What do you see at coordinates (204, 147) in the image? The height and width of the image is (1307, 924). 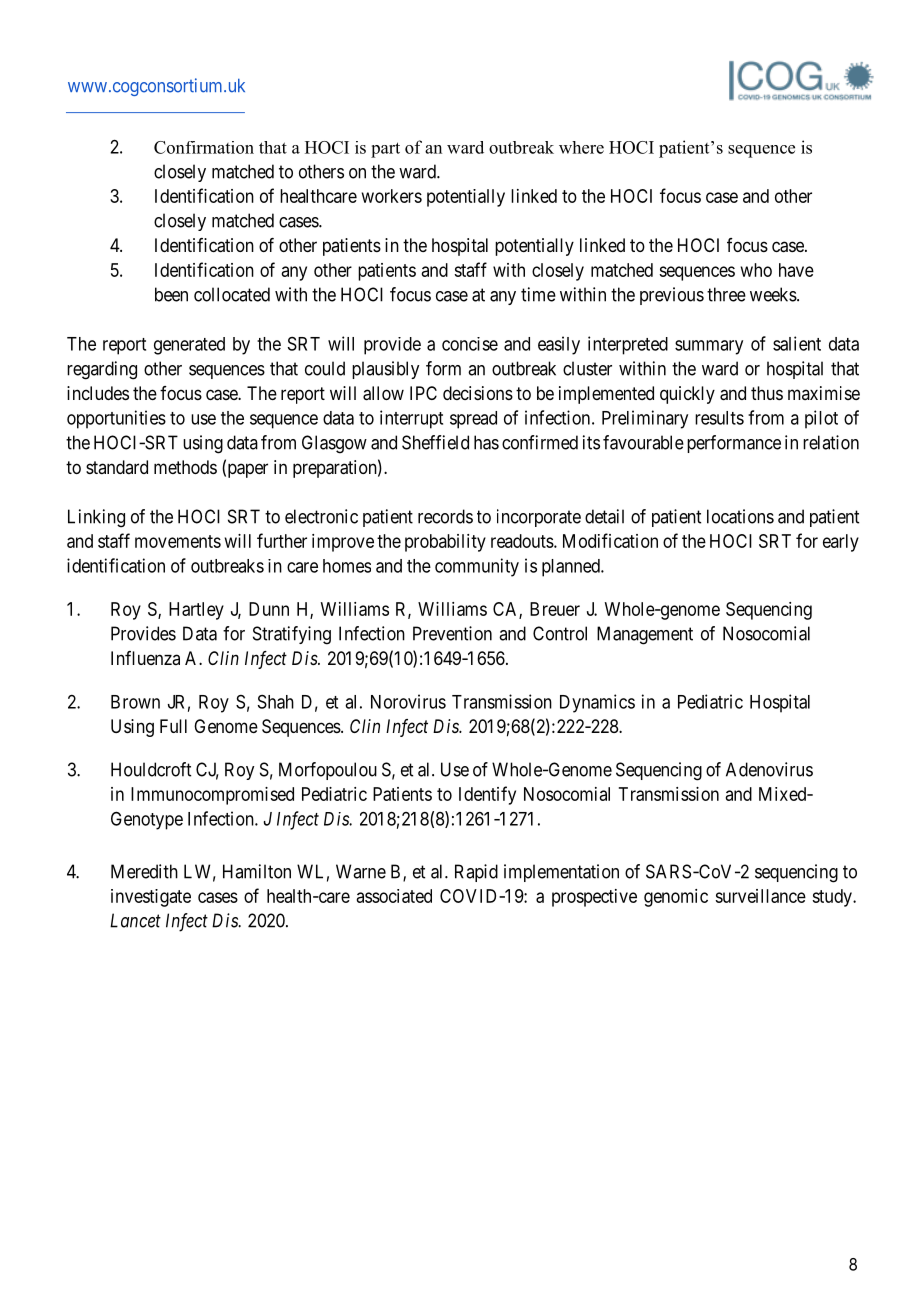 I see `Confirmation` at bounding box center [204, 147].
